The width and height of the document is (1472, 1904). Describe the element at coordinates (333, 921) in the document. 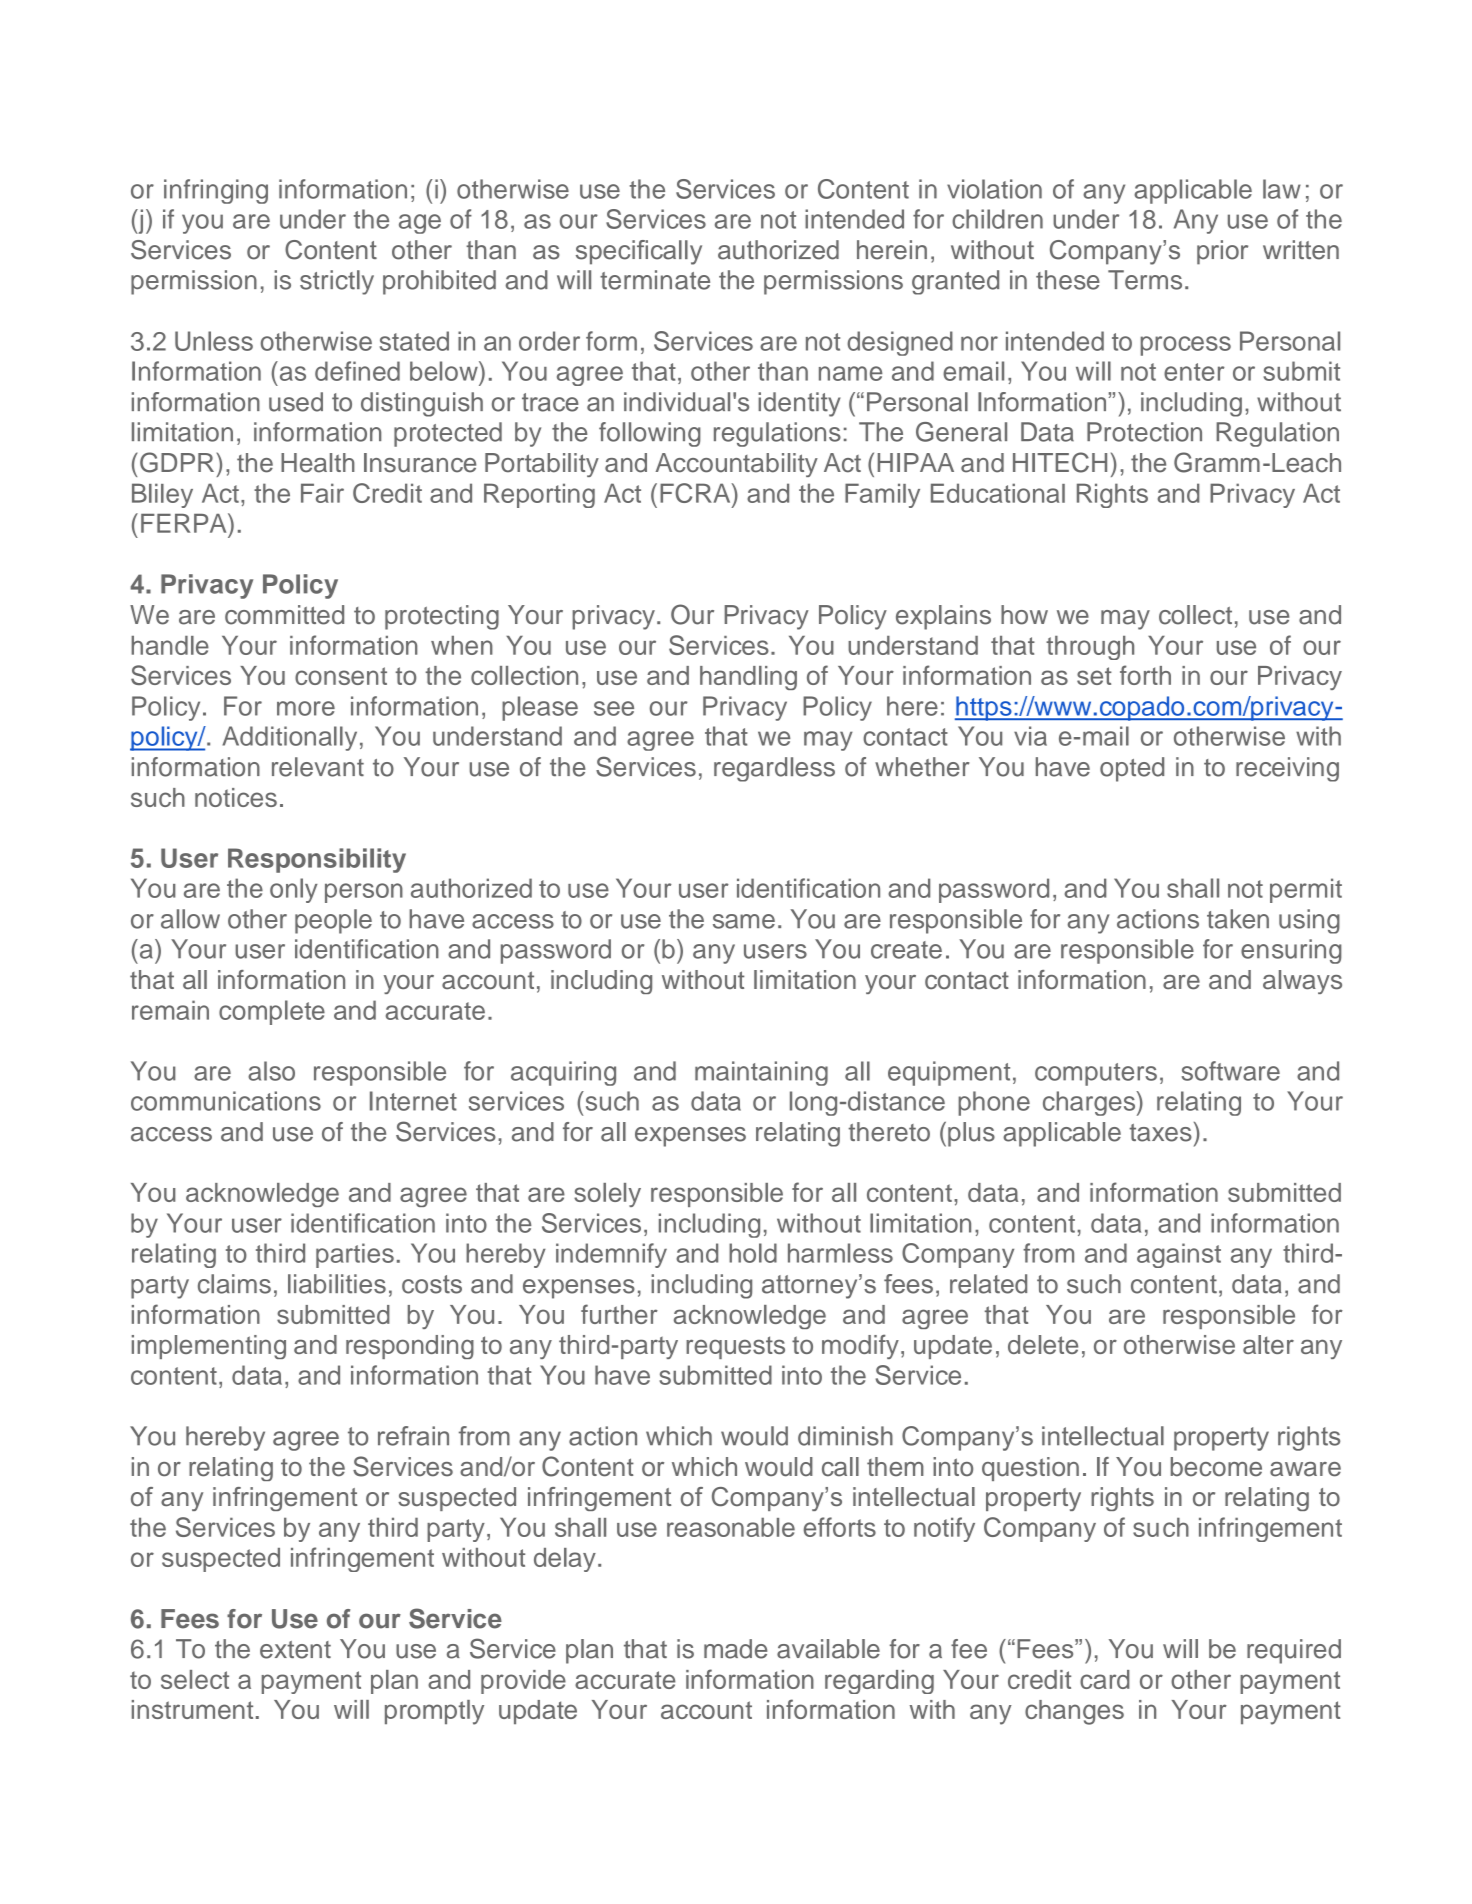

I see `people` at that location.
